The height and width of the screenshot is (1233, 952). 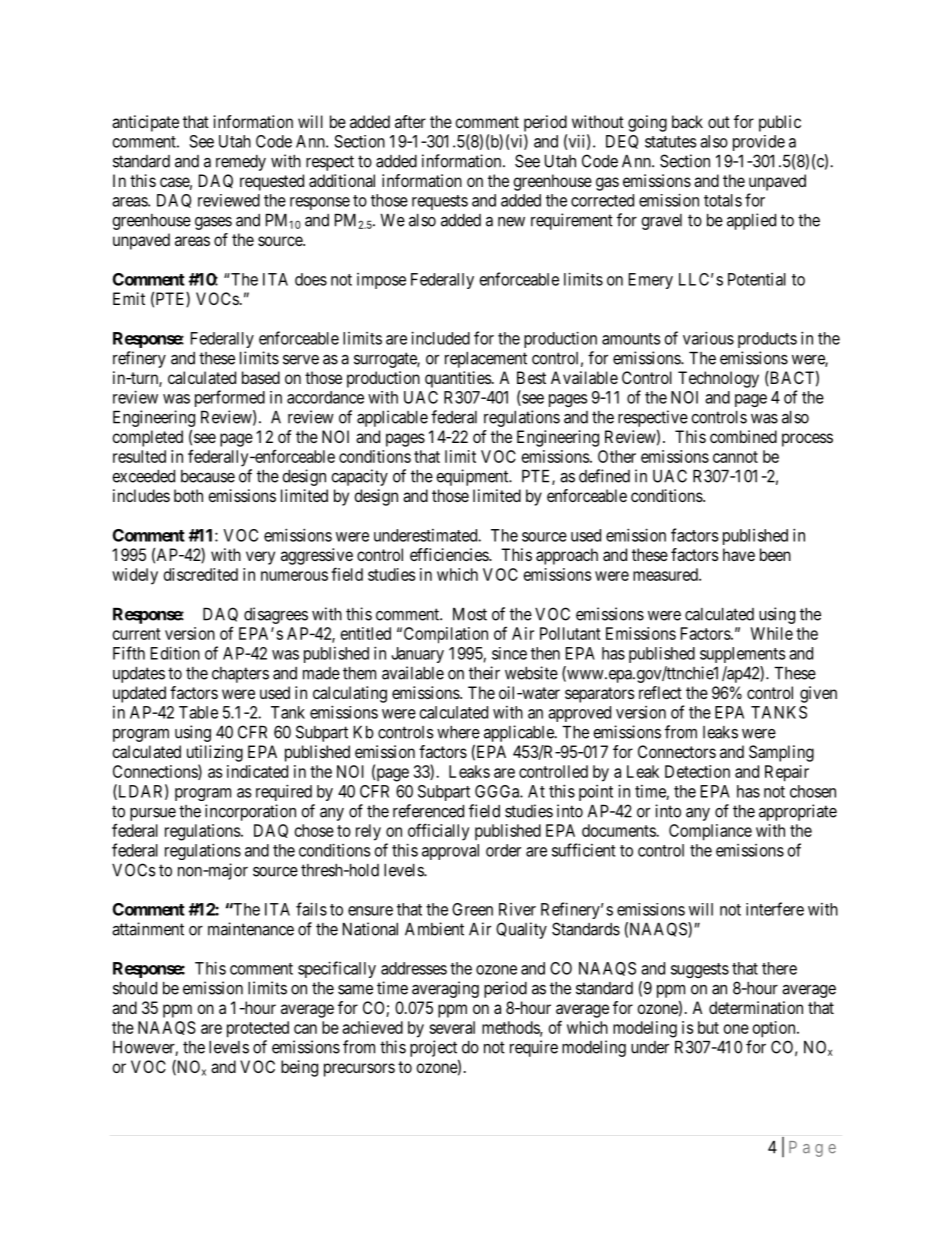 What do you see at coordinates (201, 574) in the screenshot?
I see `discredited` at bounding box center [201, 574].
